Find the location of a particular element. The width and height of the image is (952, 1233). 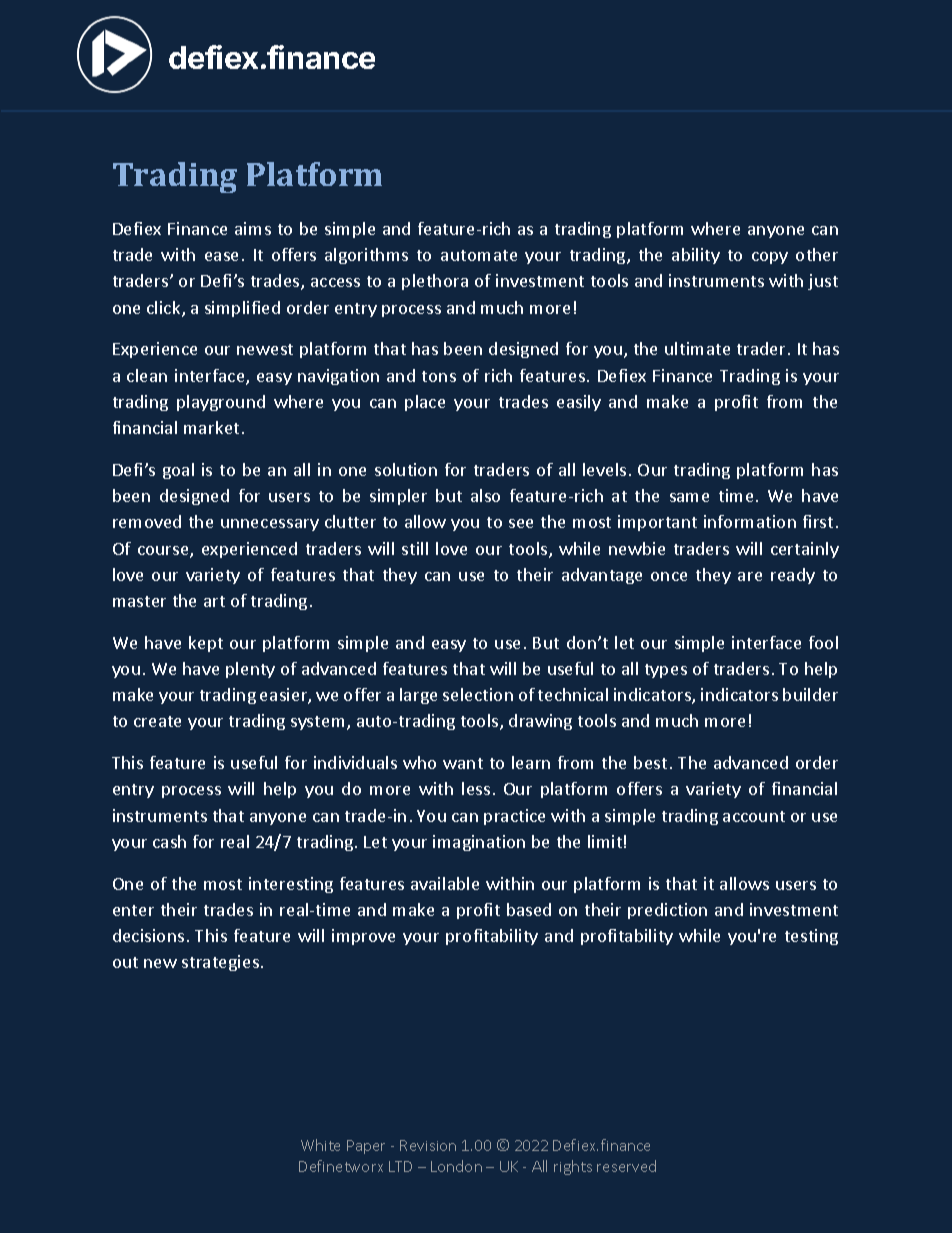

ease is located at coordinates (221, 256).
